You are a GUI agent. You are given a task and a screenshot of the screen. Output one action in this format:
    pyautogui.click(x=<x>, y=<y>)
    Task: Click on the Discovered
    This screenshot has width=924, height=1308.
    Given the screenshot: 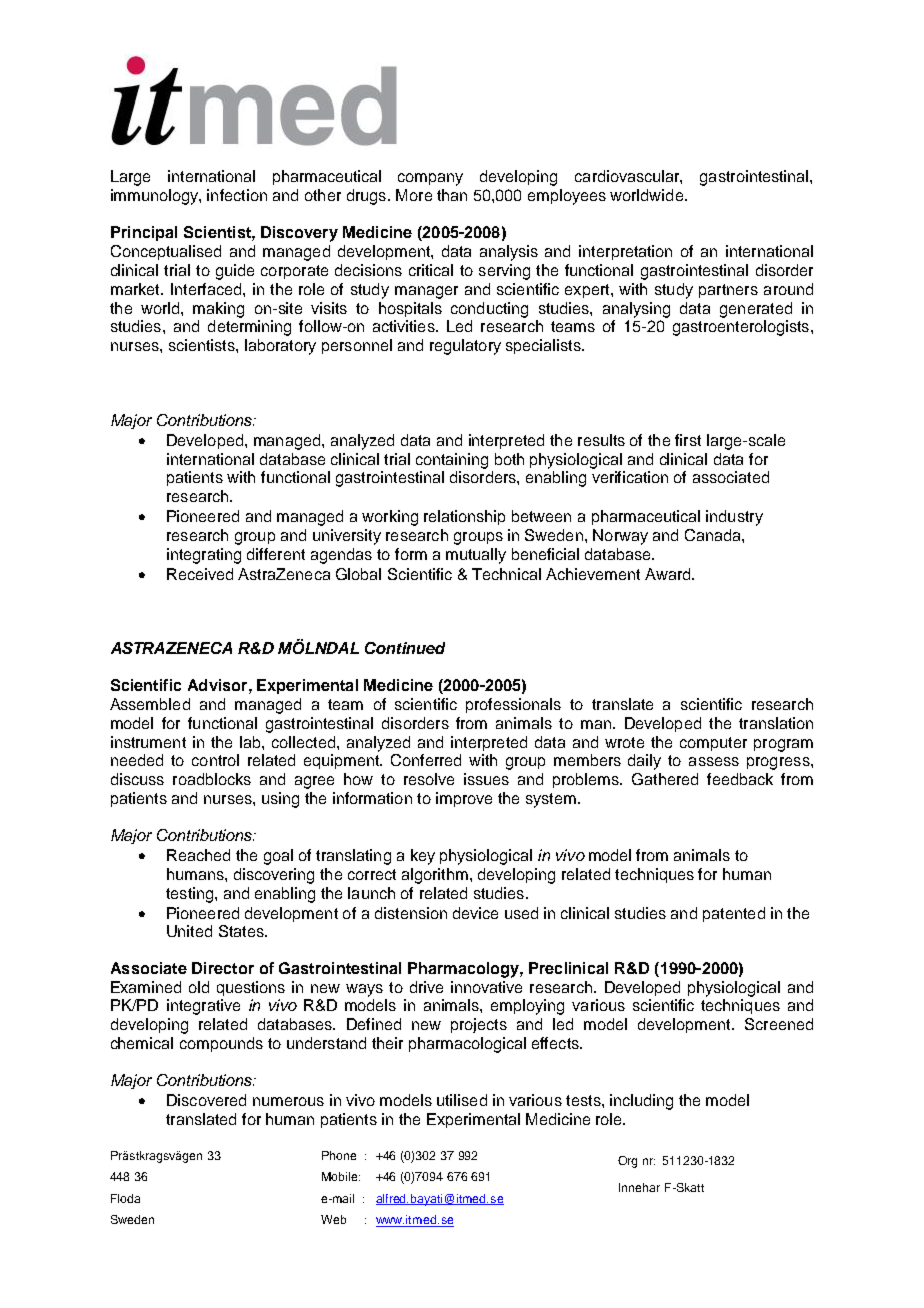 What is the action you would take?
    pyautogui.click(x=206, y=1100)
